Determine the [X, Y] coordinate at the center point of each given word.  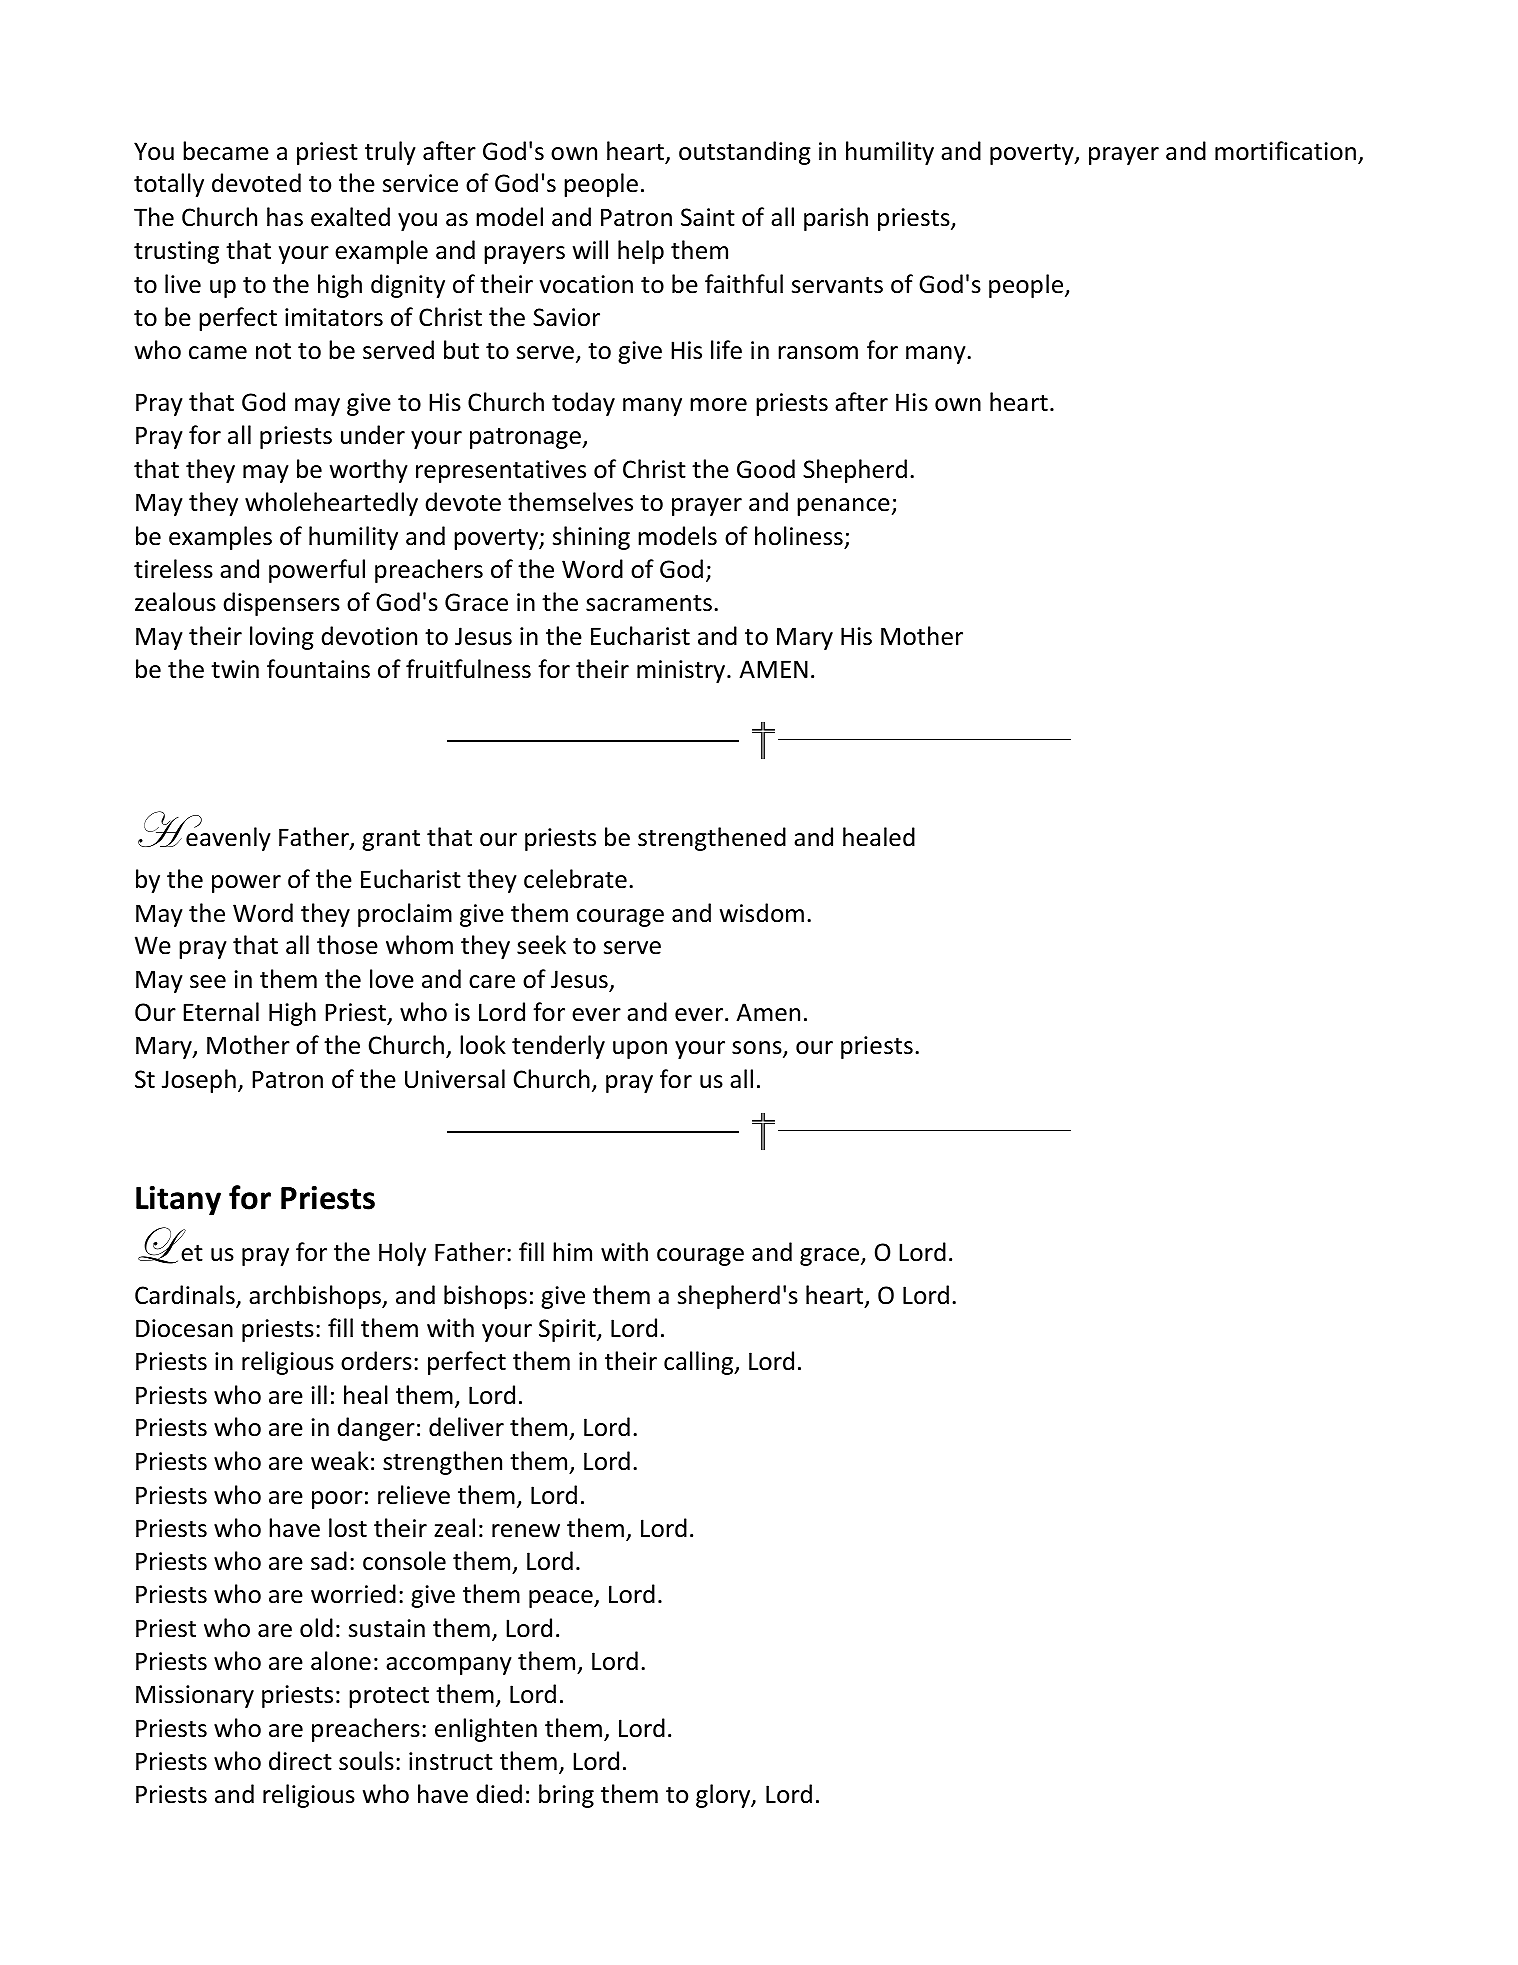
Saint [708, 217]
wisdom [762, 913]
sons [758, 1049]
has [285, 217]
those [347, 945]
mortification [1285, 151]
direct [300, 1761]
